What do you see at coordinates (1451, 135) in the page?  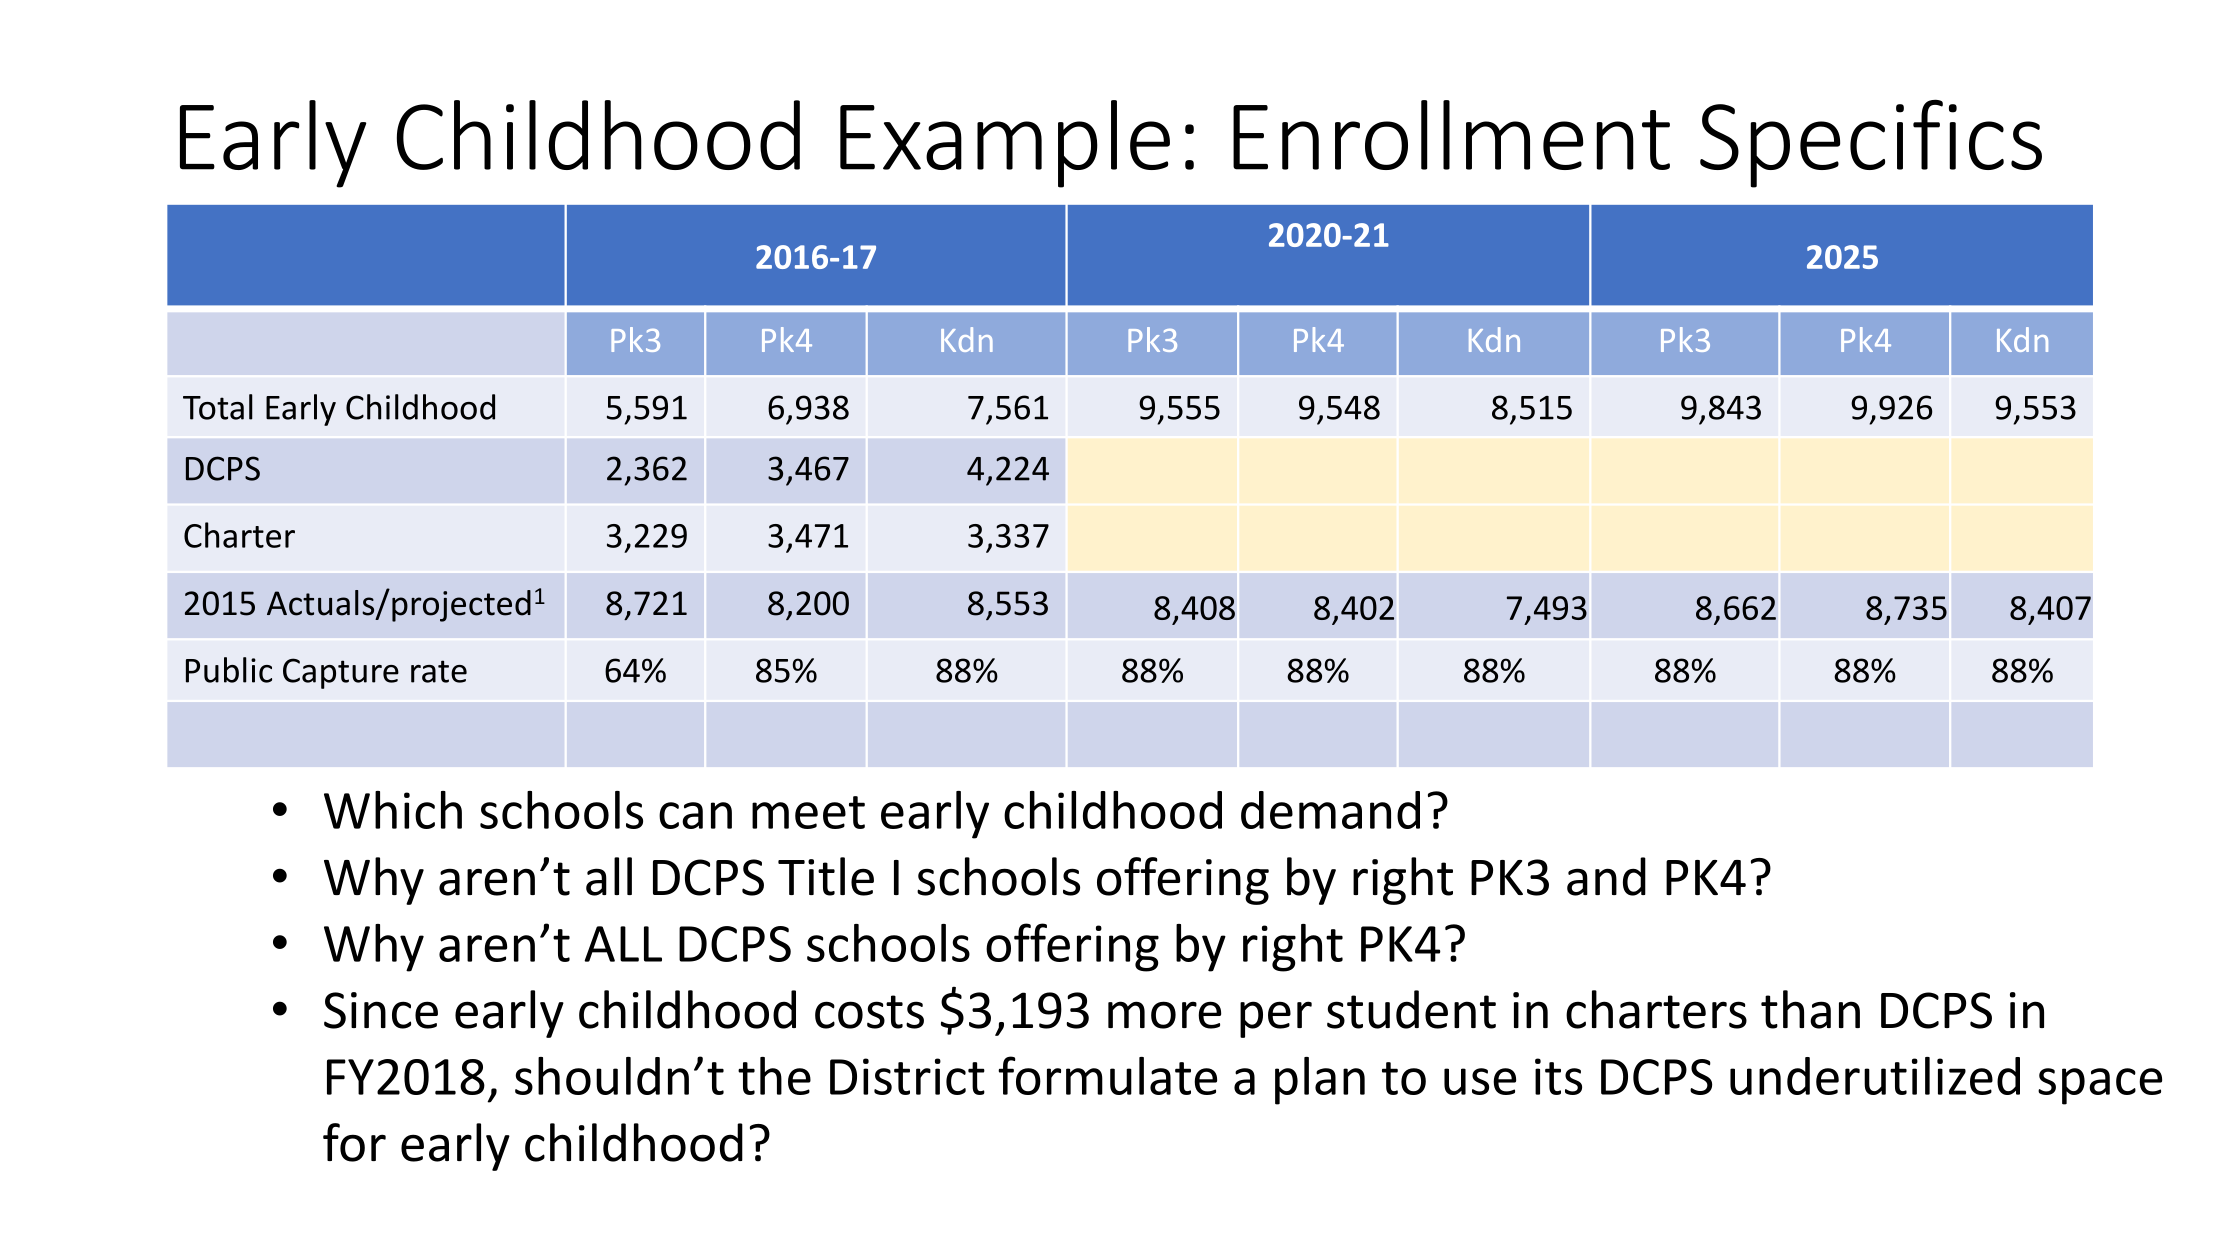 I see `Enrollment` at bounding box center [1451, 135].
